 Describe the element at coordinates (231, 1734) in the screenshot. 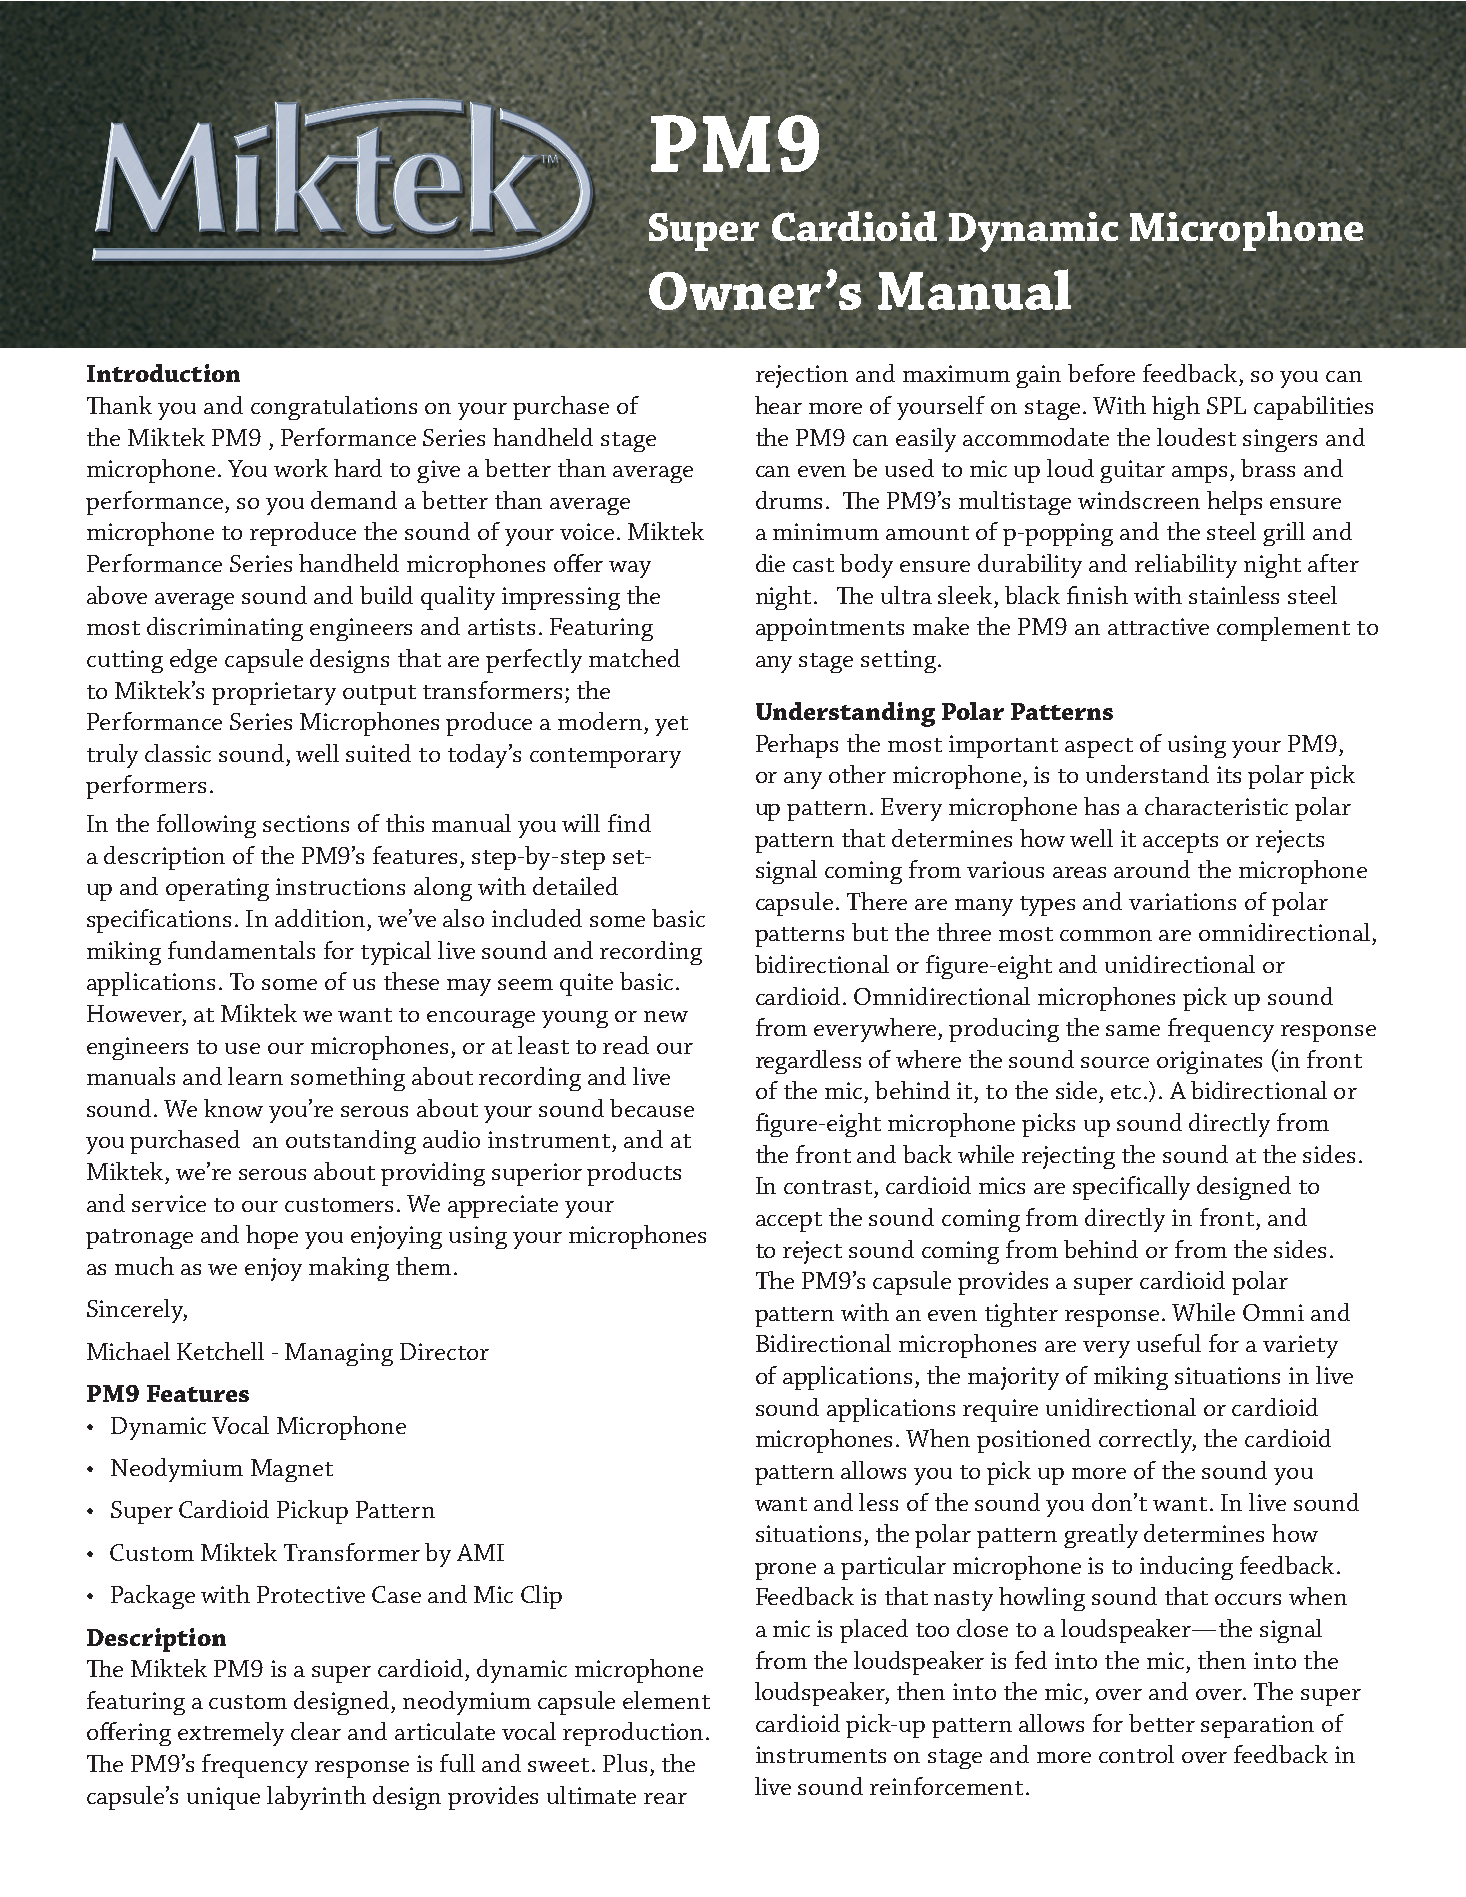

I see `extremely` at that location.
